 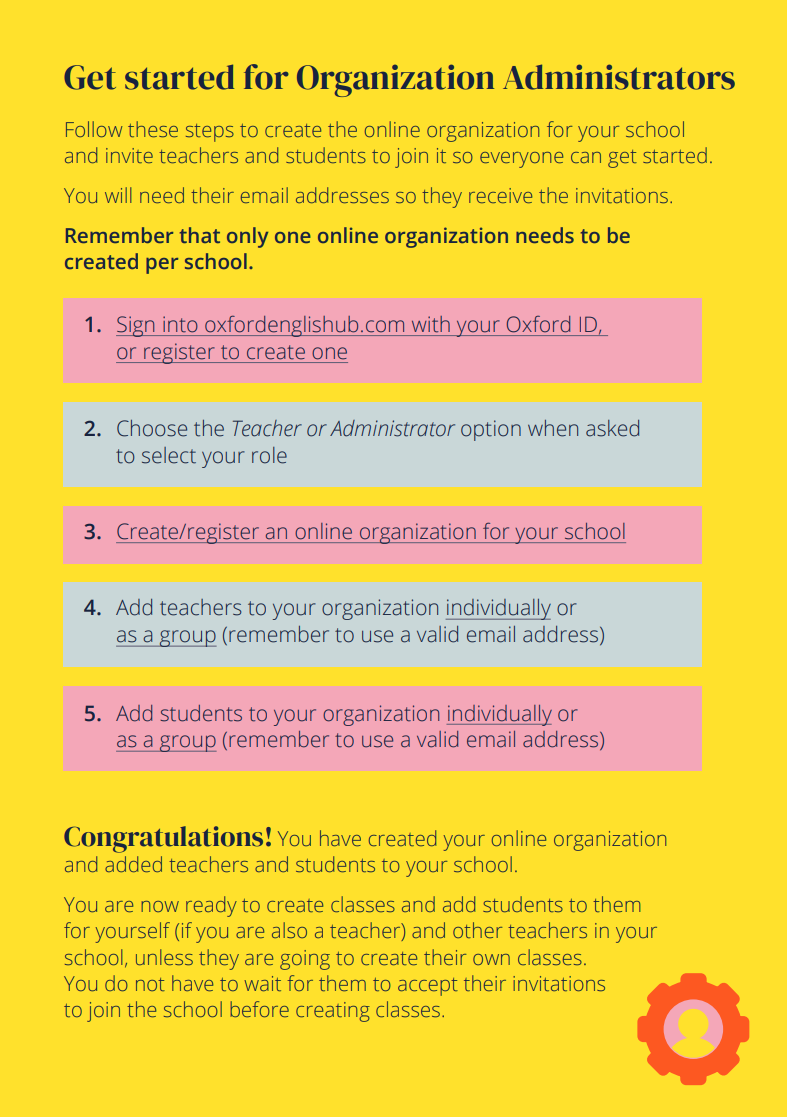 What do you see at coordinates (289, 930) in the image?
I see `also` at bounding box center [289, 930].
